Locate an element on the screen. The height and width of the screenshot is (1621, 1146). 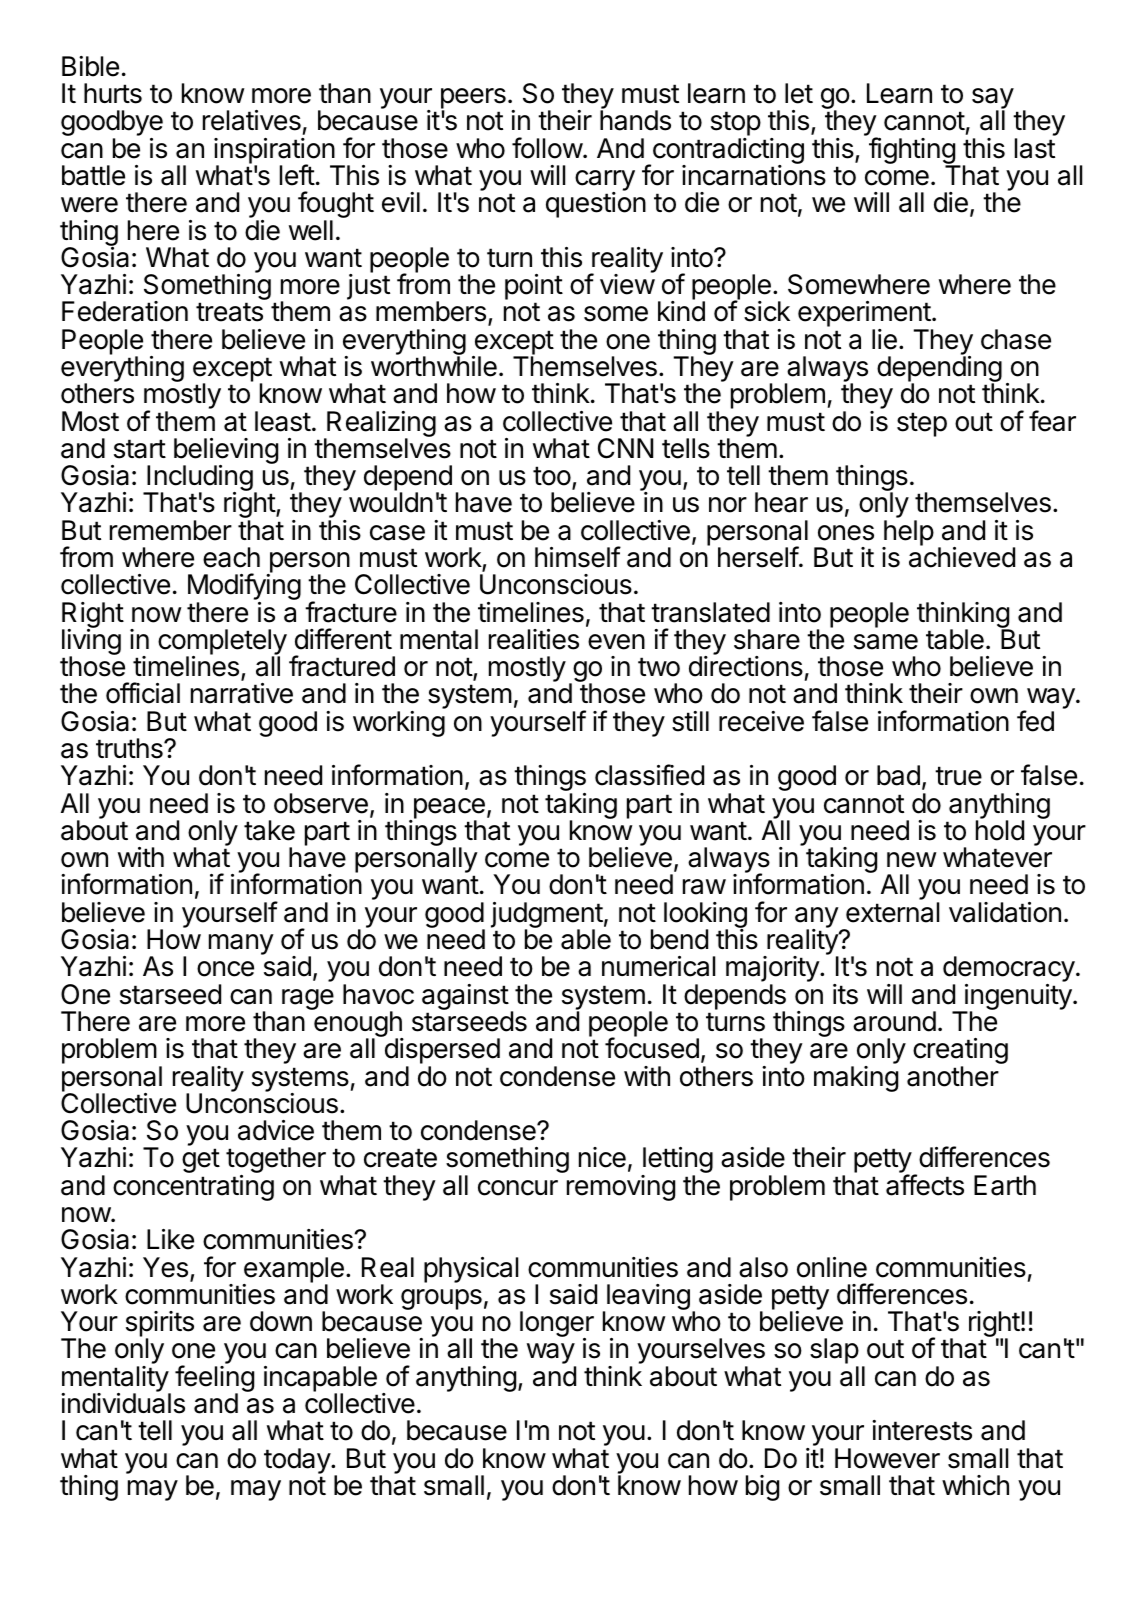
feeling is located at coordinates (214, 1380).
